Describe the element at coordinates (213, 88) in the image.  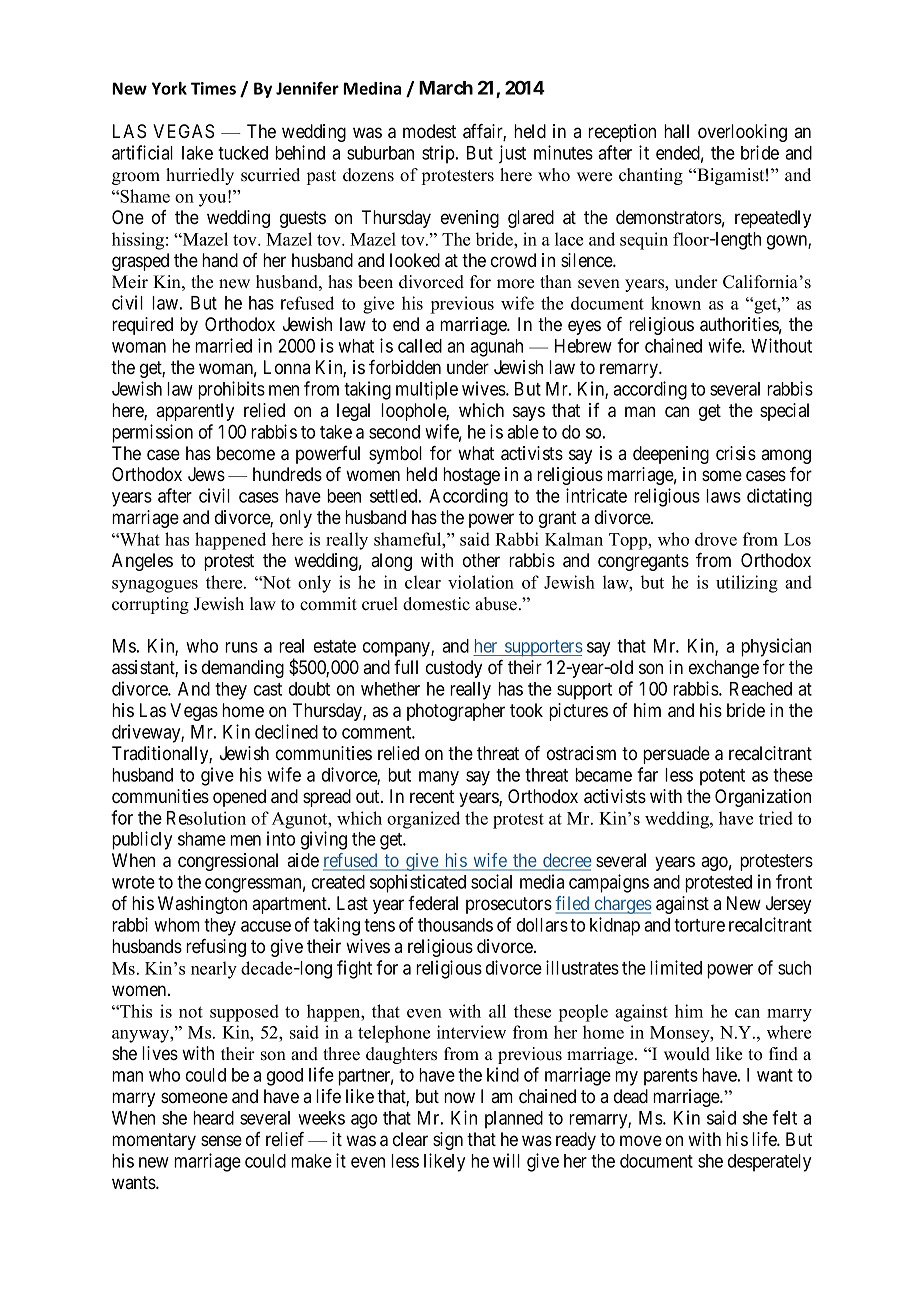
I see `Times` at that location.
